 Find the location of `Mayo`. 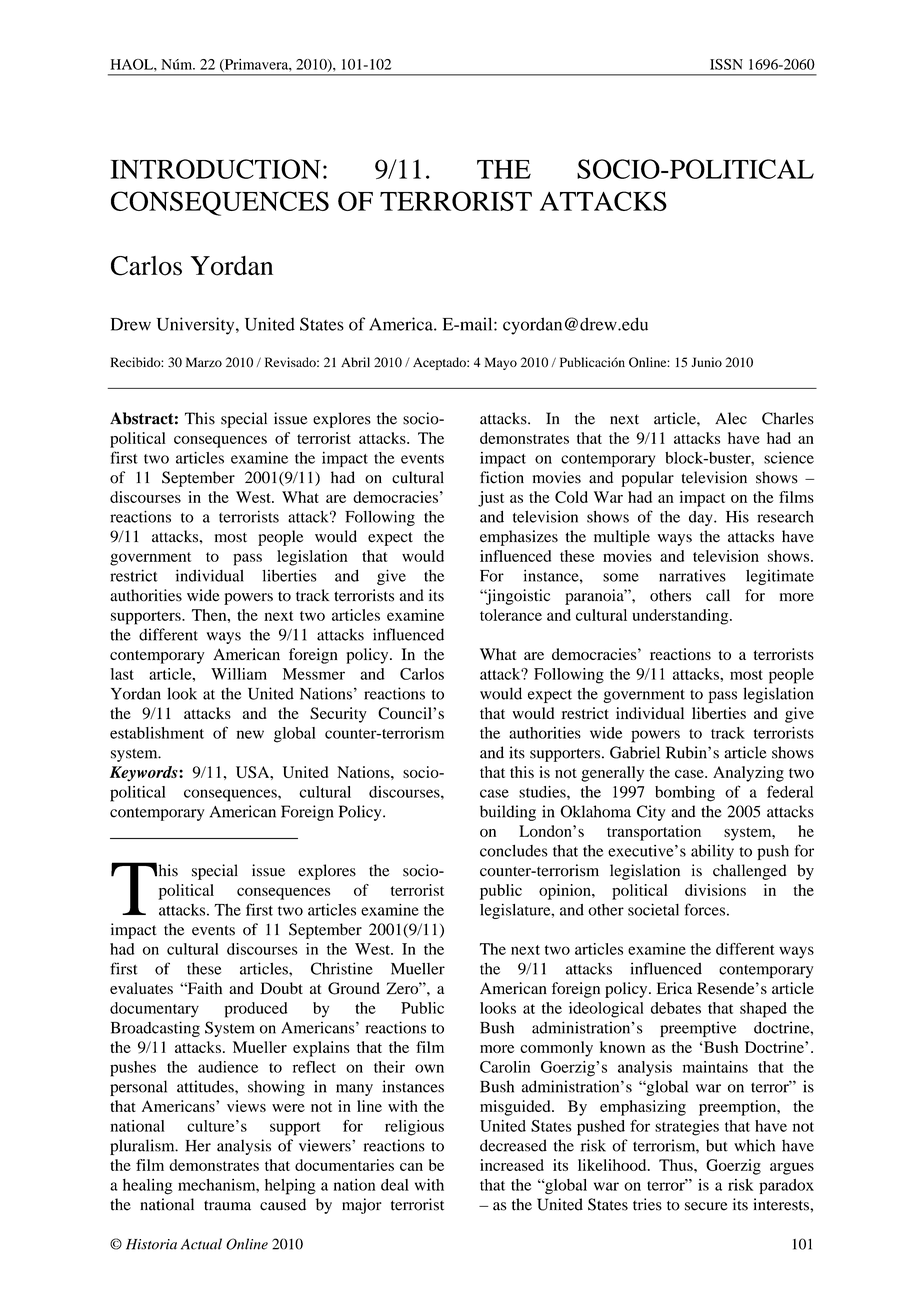

Mayo is located at coordinates (500, 363).
